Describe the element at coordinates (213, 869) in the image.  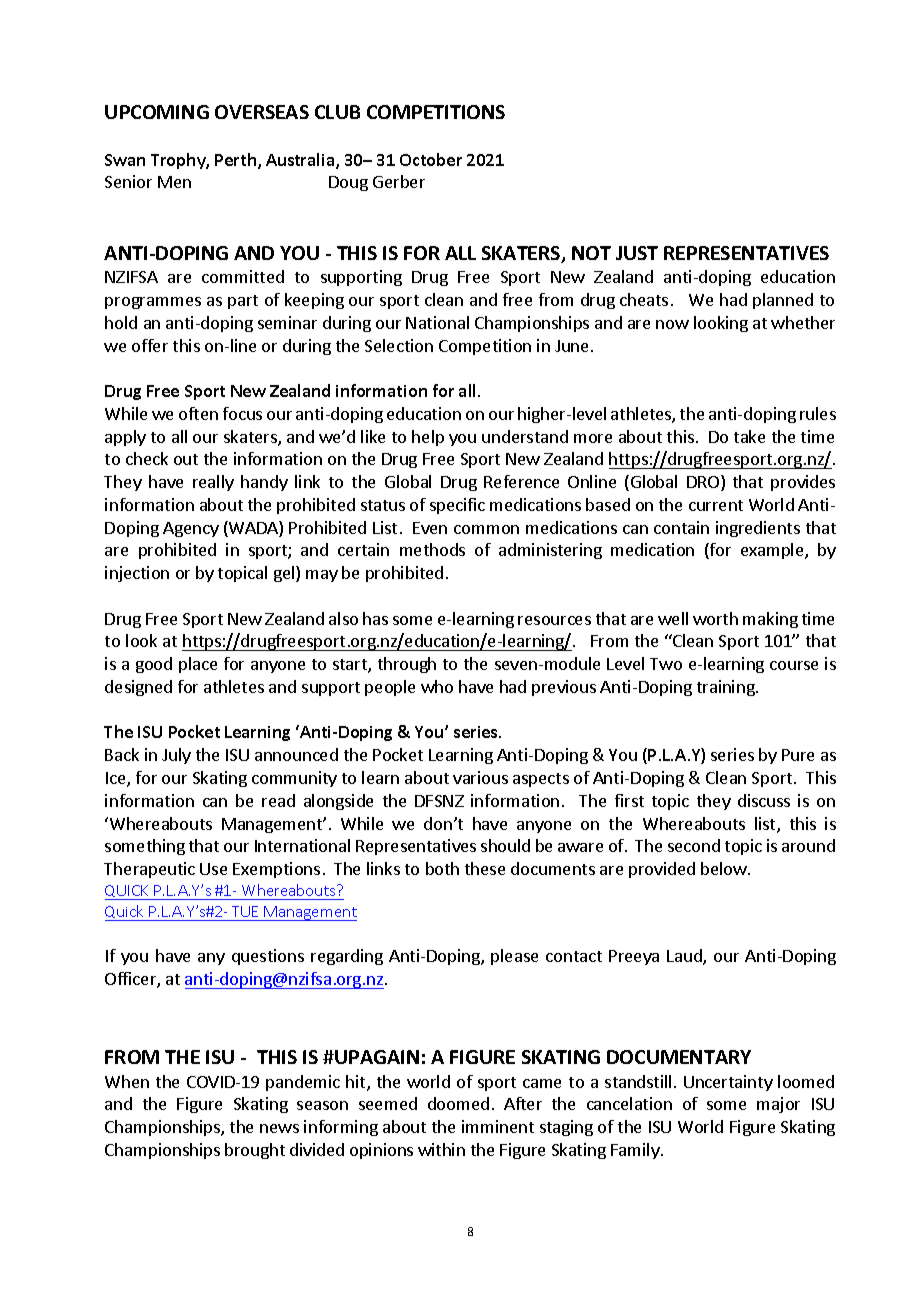
I see `Use` at that location.
